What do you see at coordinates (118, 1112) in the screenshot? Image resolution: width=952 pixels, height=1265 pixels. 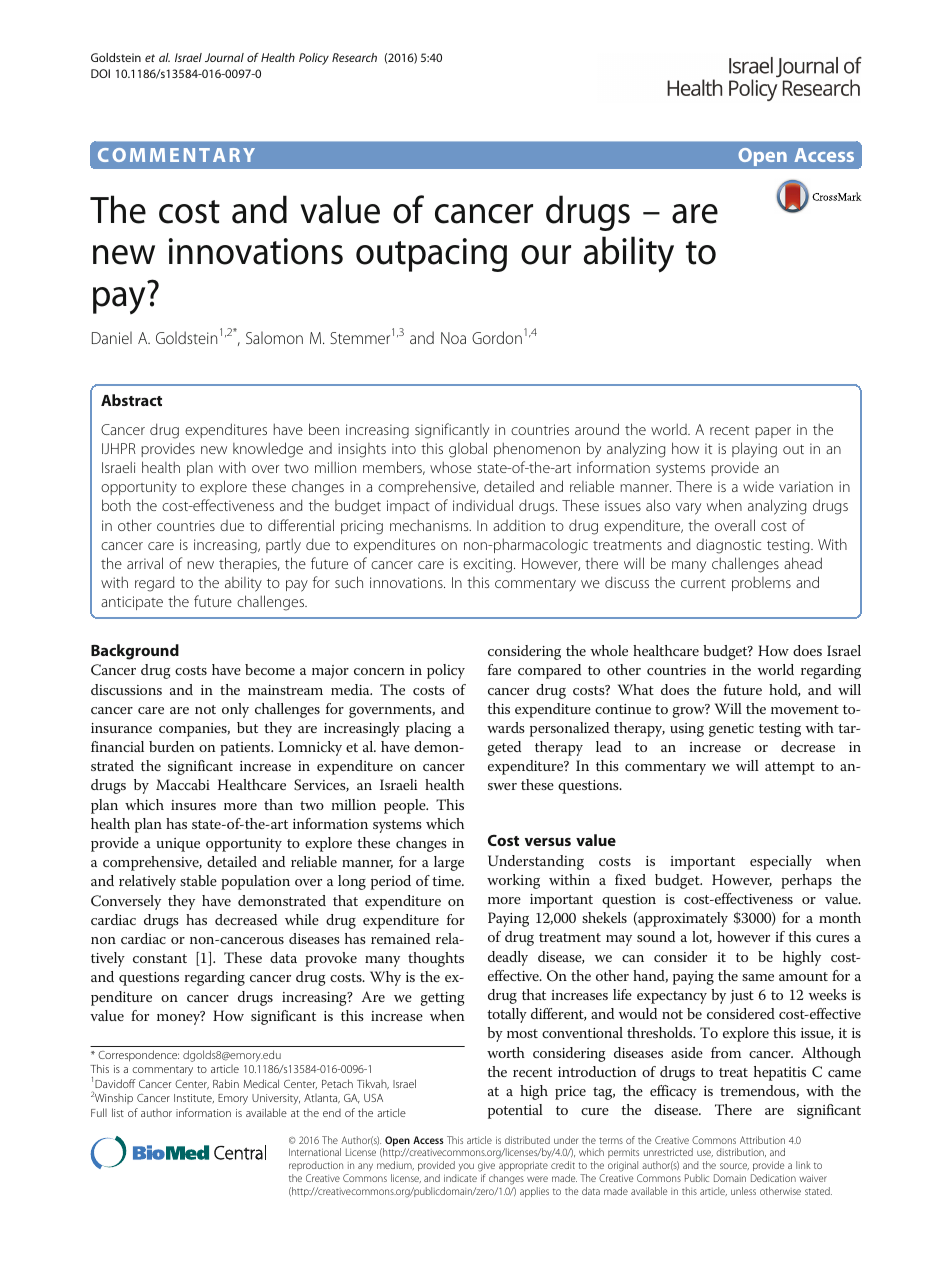 I see `list` at bounding box center [118, 1112].
